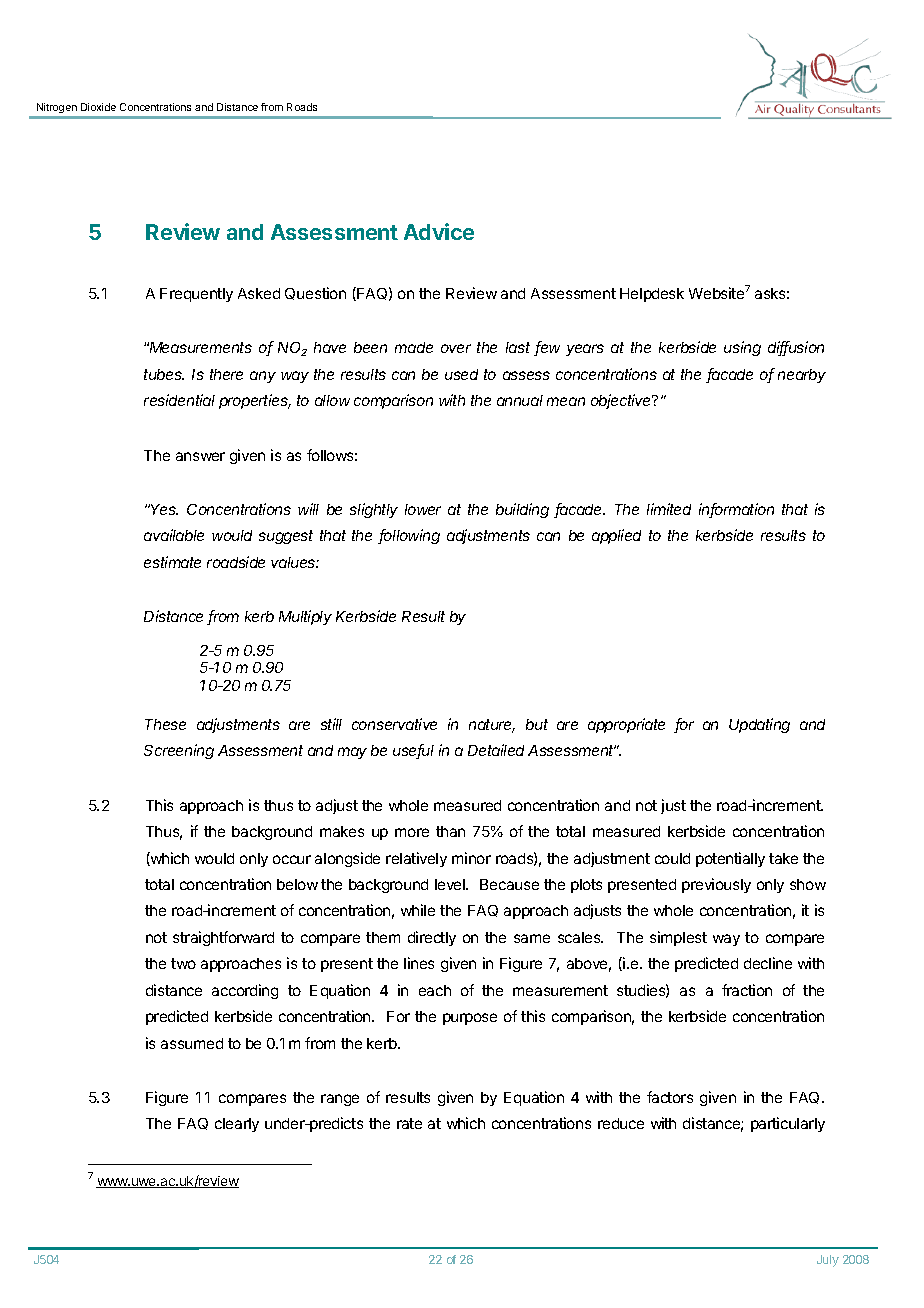  Describe the element at coordinates (652, 295) in the screenshot. I see `Helpdesk` at that location.
